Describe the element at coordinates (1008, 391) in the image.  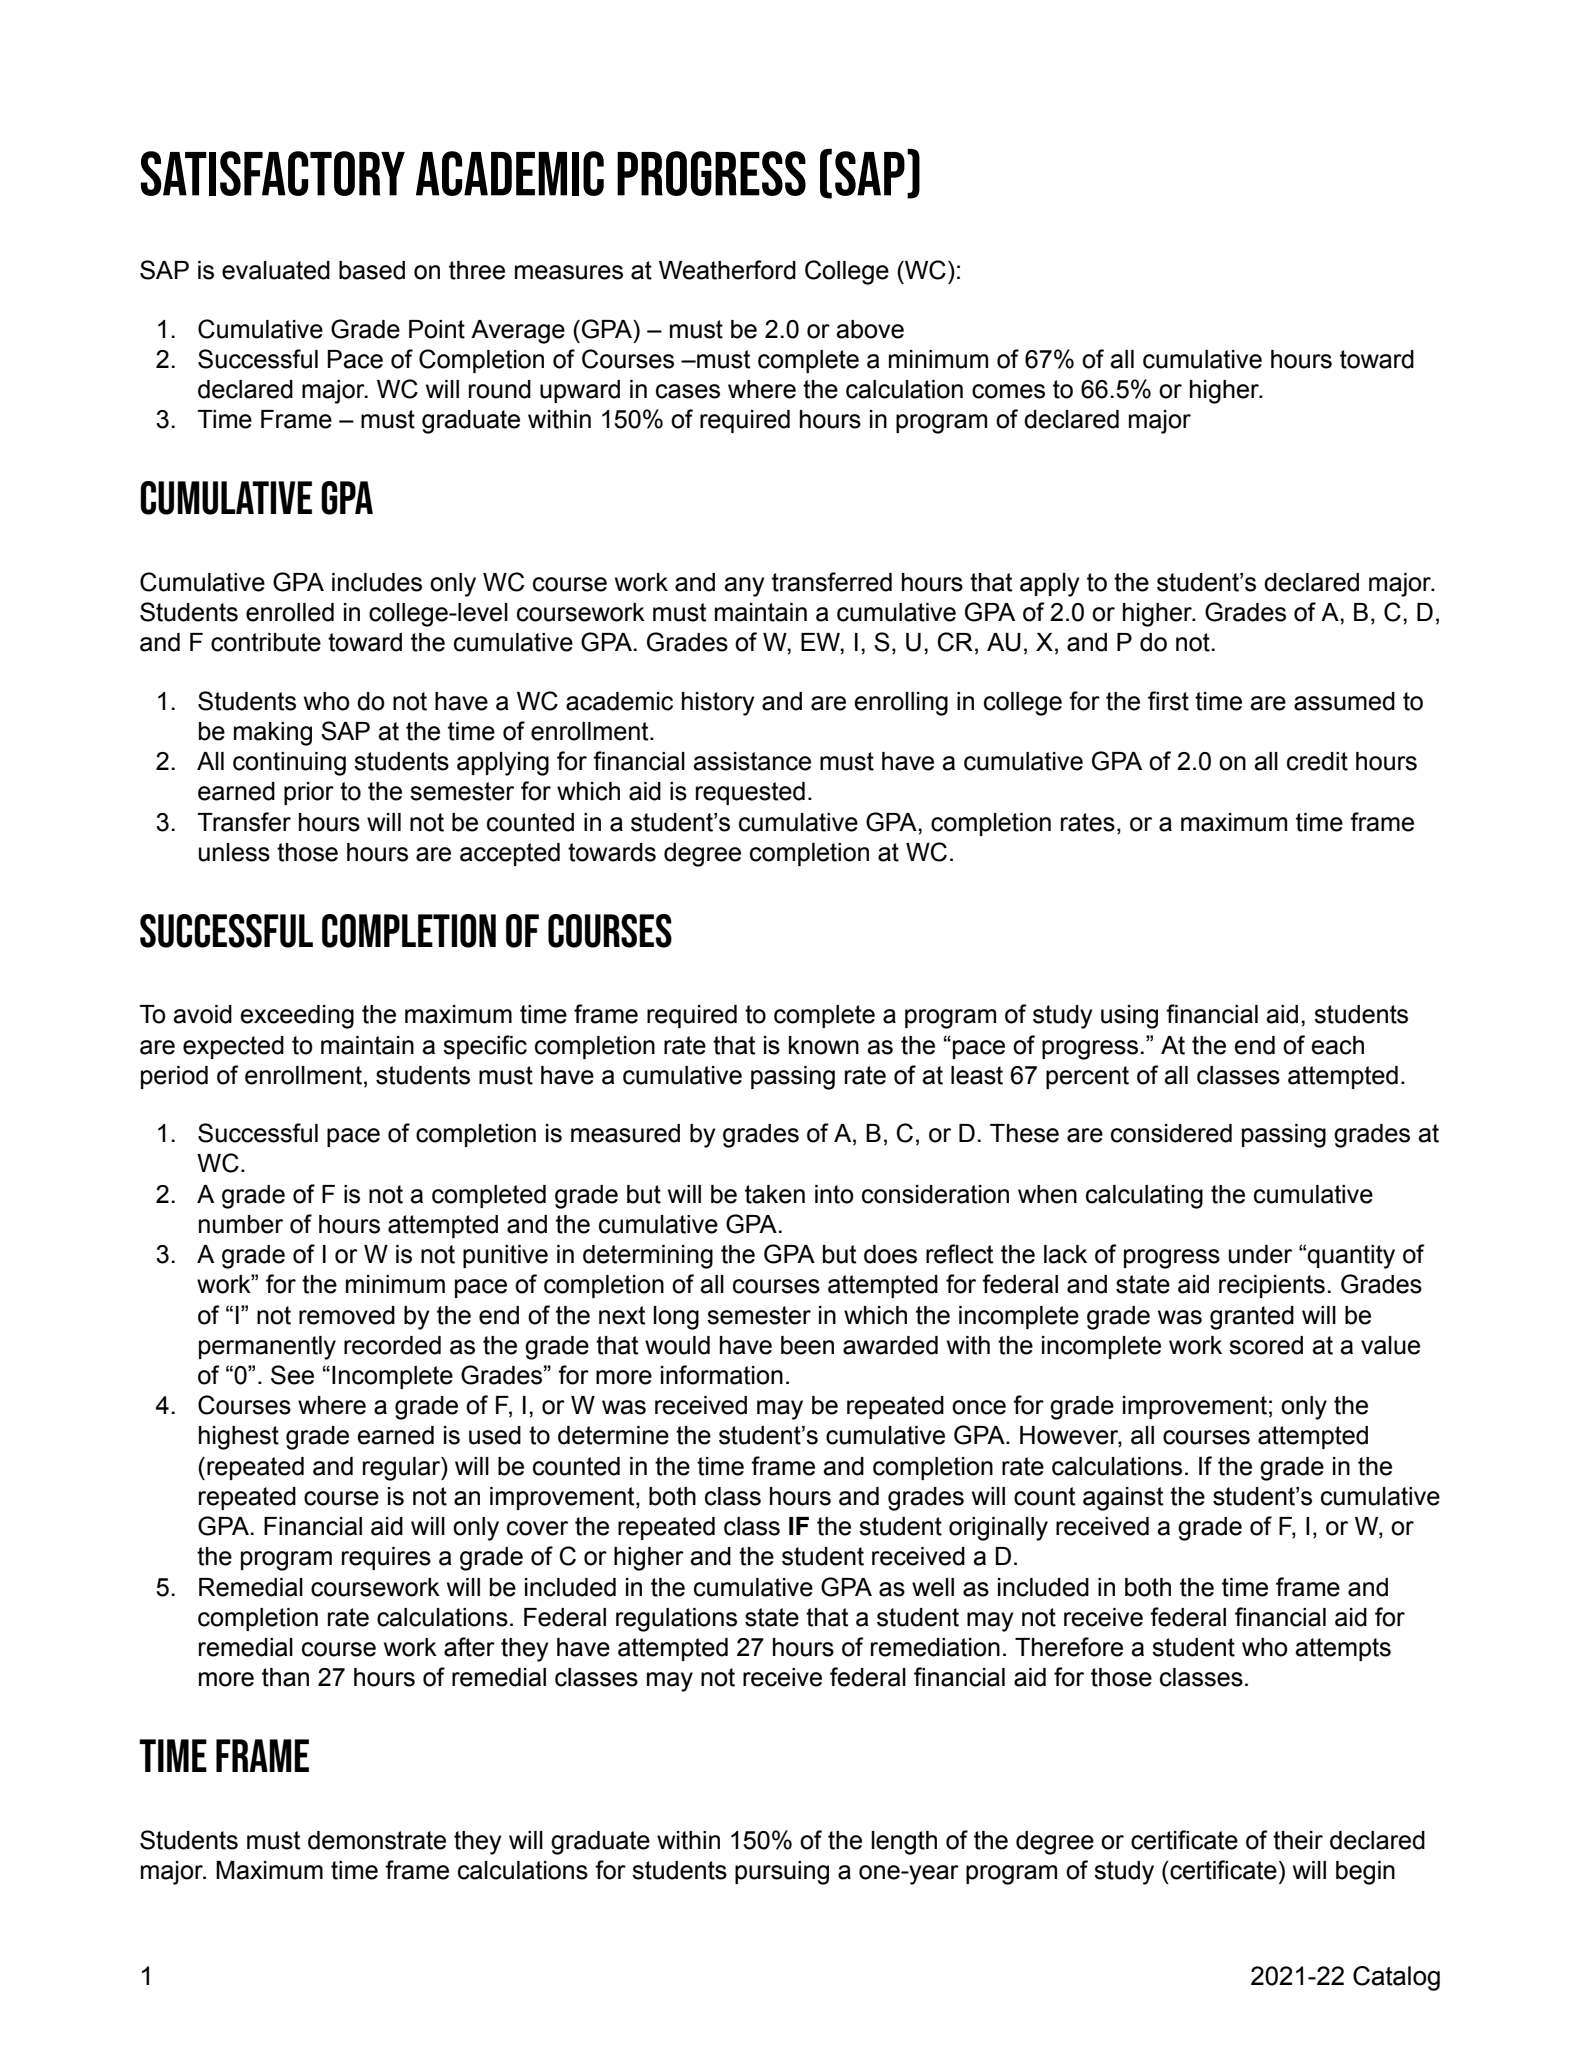
I see `comes` at that location.
